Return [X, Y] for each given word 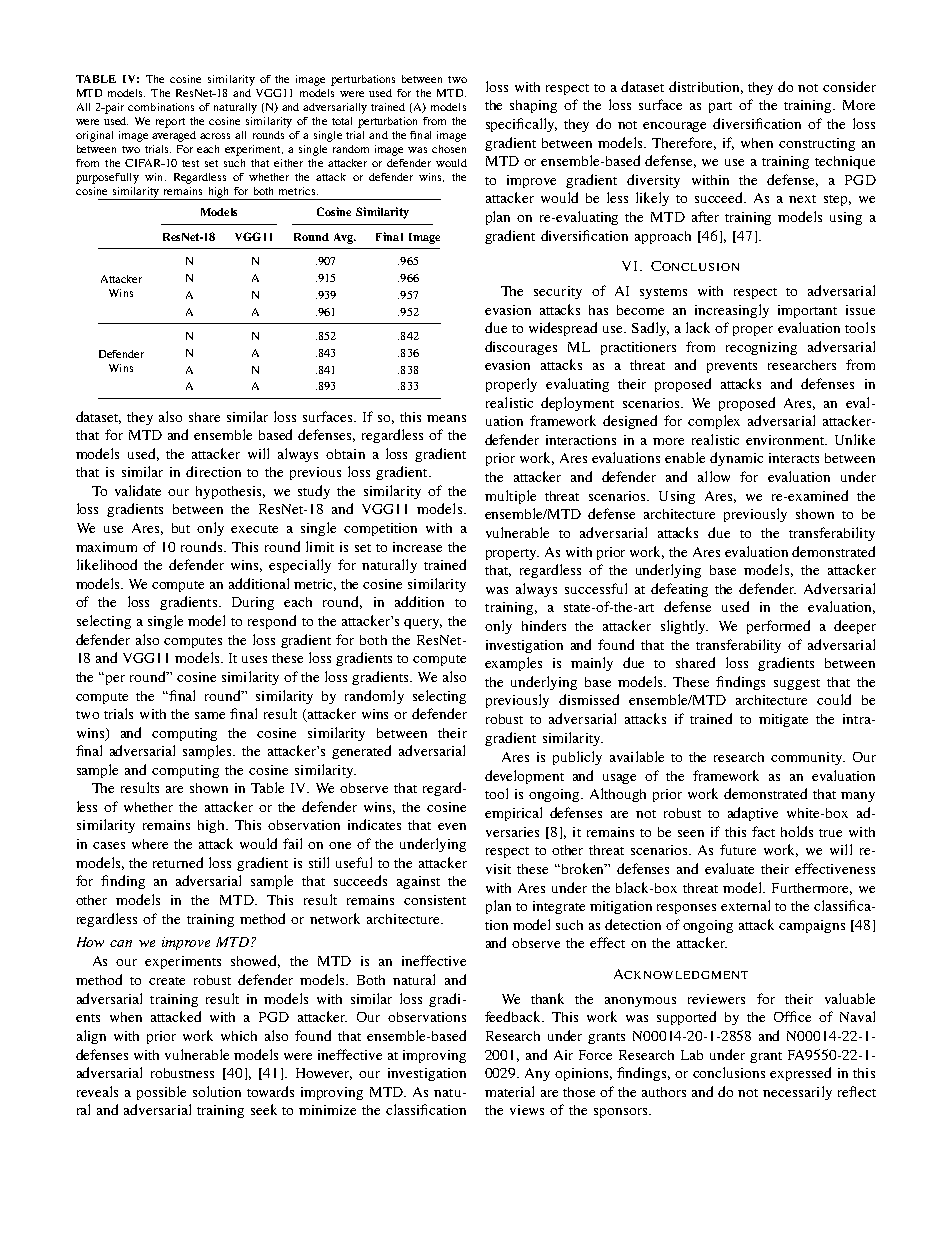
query [423, 624]
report [170, 123]
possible [161, 1093]
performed [778, 627]
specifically [521, 125]
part [720, 107]
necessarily [797, 1093]
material [509, 1091]
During [253, 603]
